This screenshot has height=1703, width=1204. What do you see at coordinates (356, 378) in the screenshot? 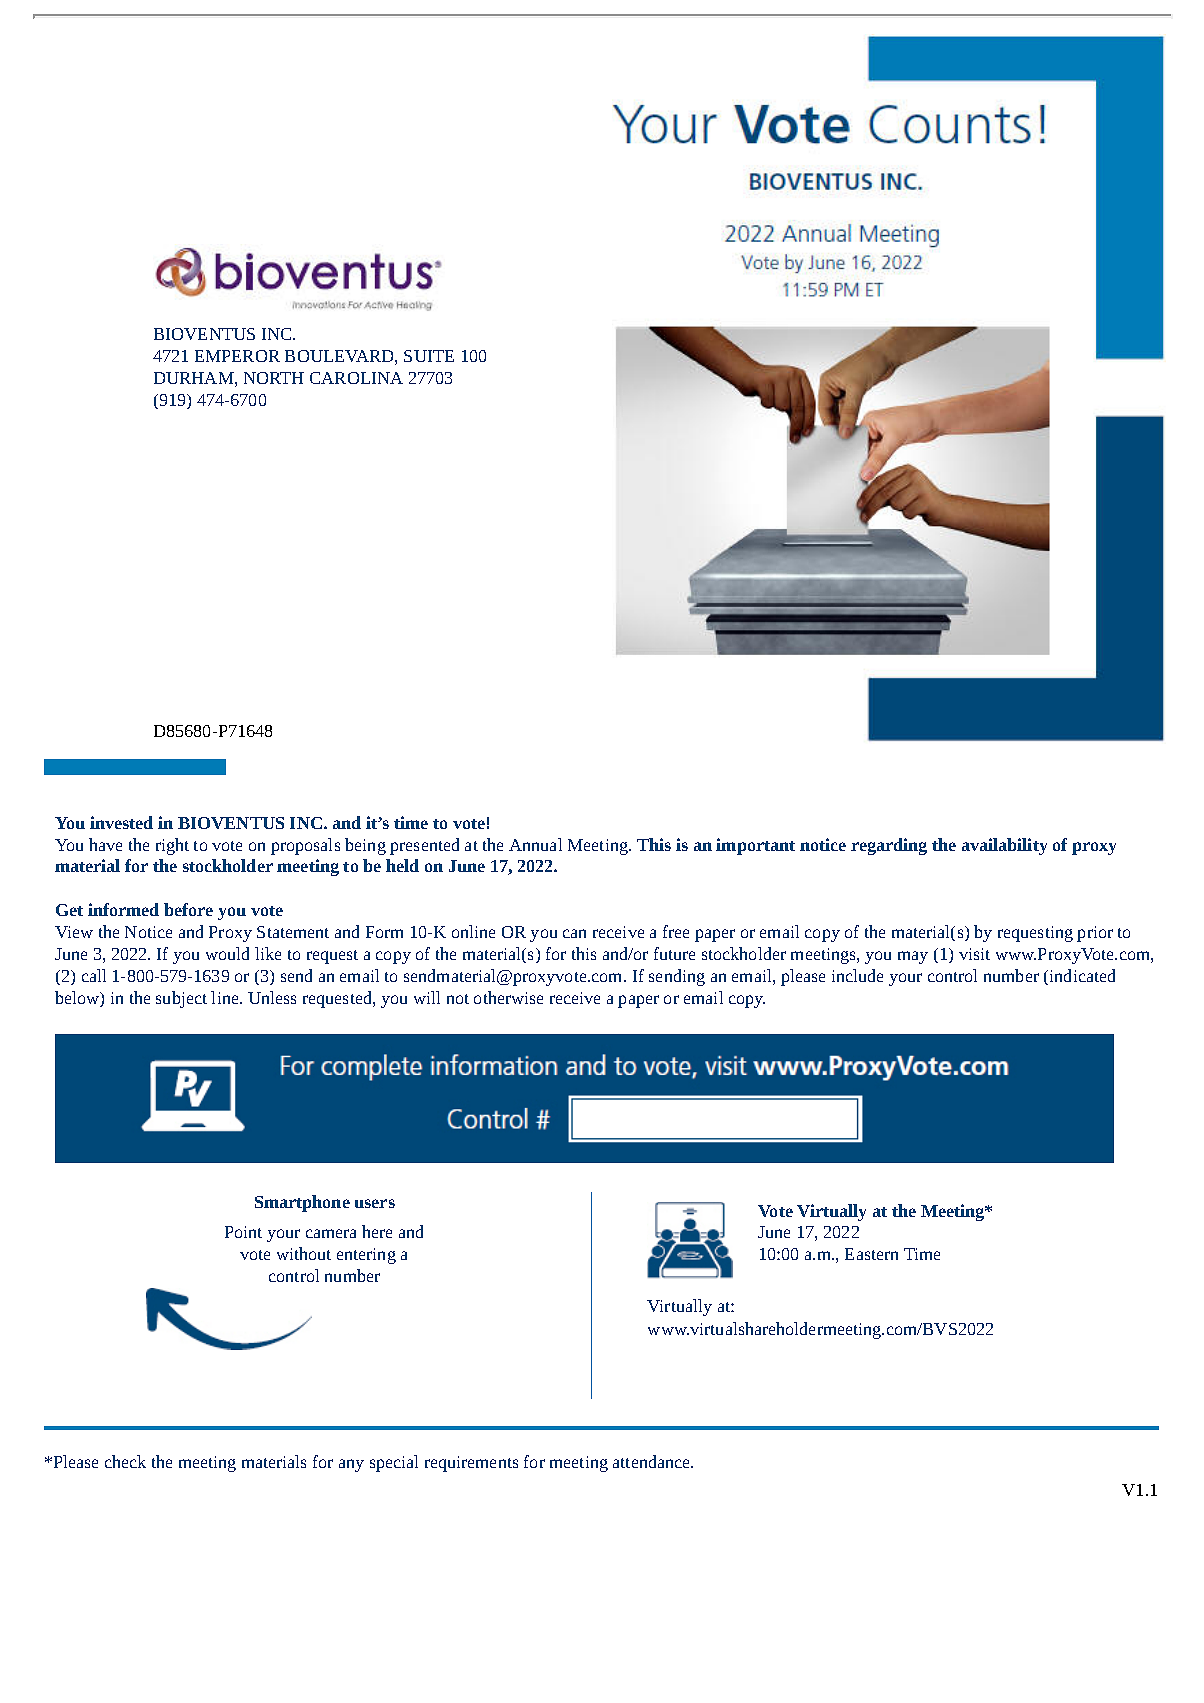
I see `CAROLINA` at bounding box center [356, 378].
